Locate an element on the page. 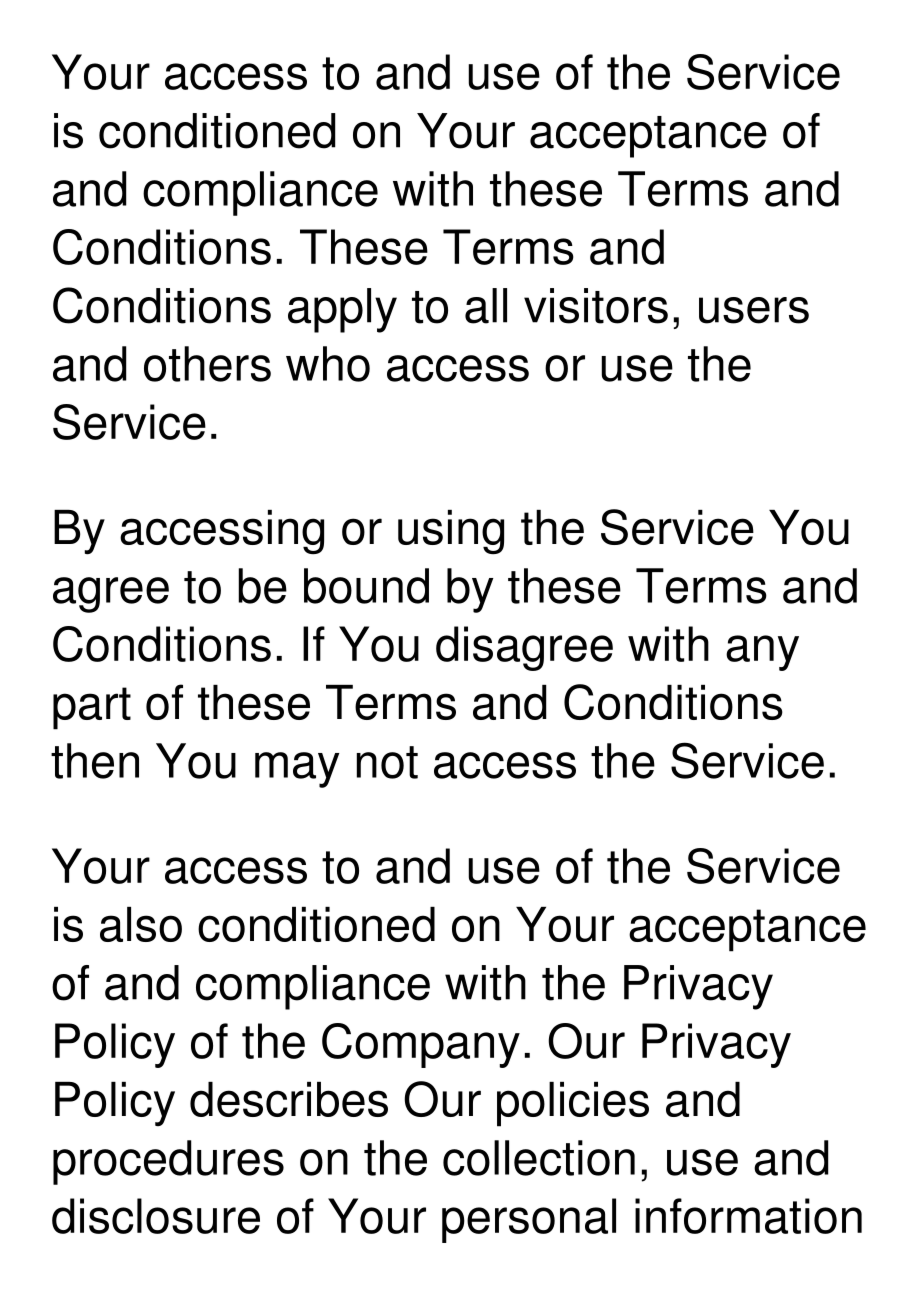 The height and width of the image is (1308, 924). personal is located at coordinates (529, 1220).
